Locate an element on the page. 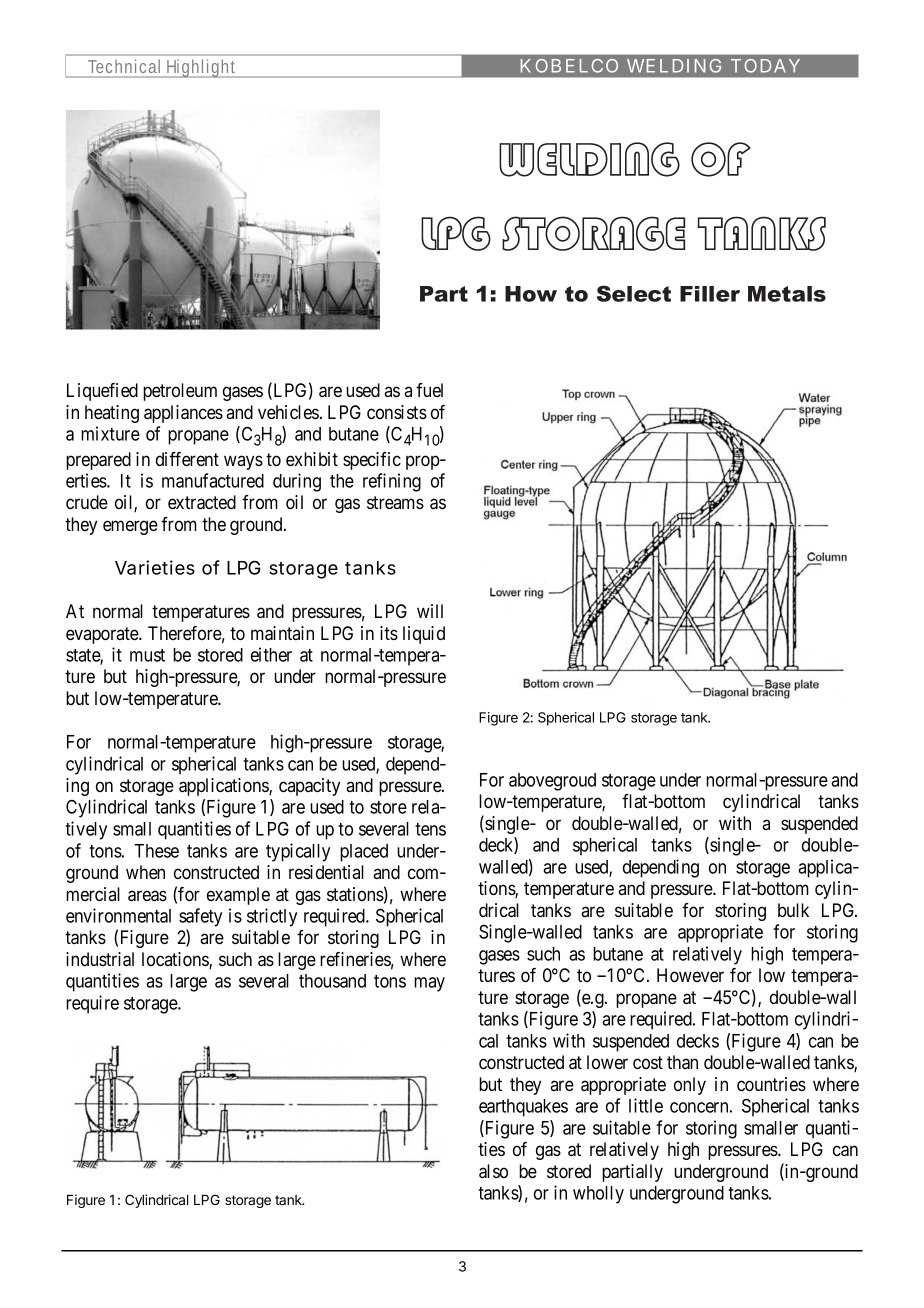  petroleum is located at coordinates (180, 392).
